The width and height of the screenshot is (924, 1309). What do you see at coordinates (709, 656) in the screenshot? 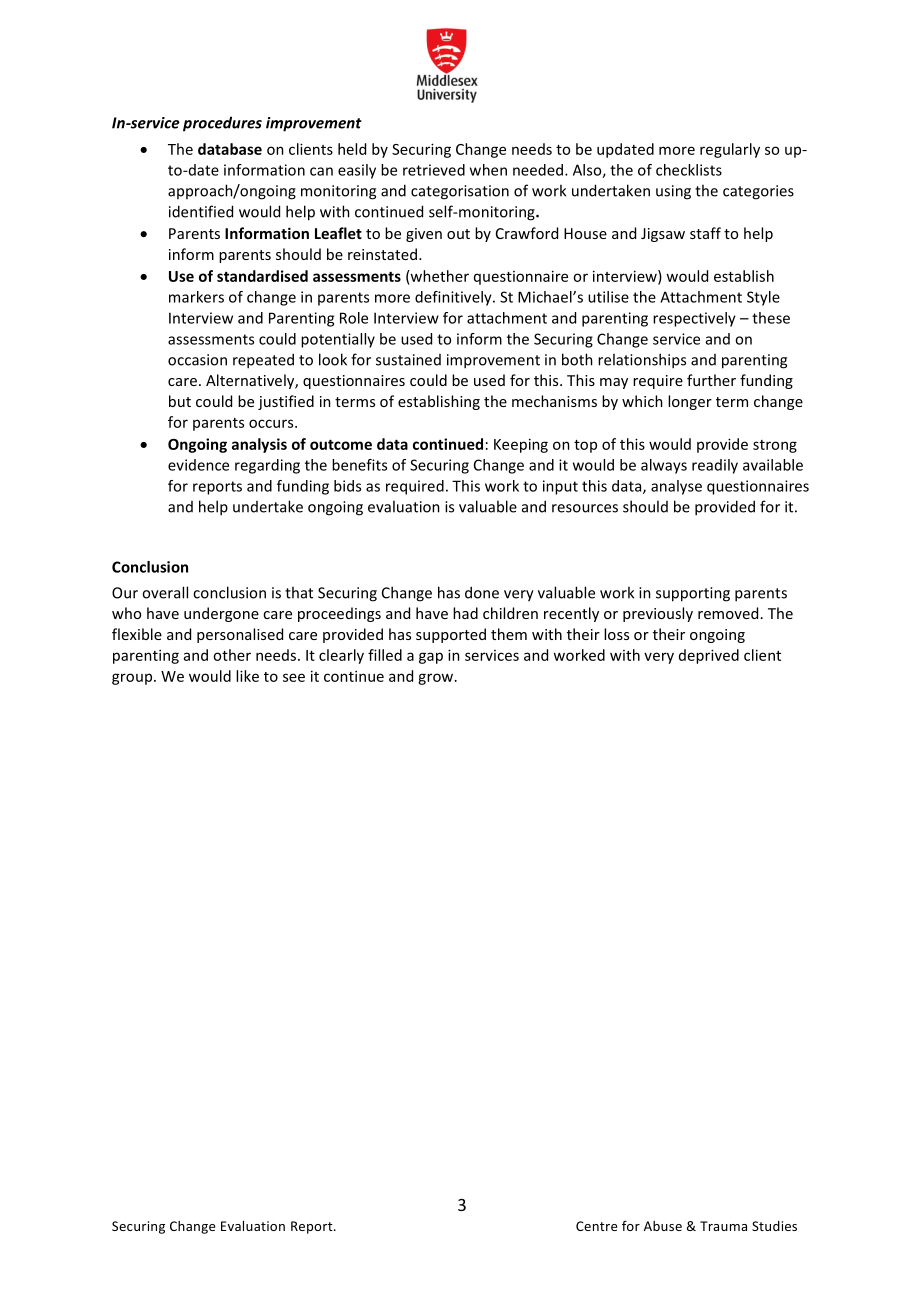
I see `deprived` at bounding box center [709, 656].
